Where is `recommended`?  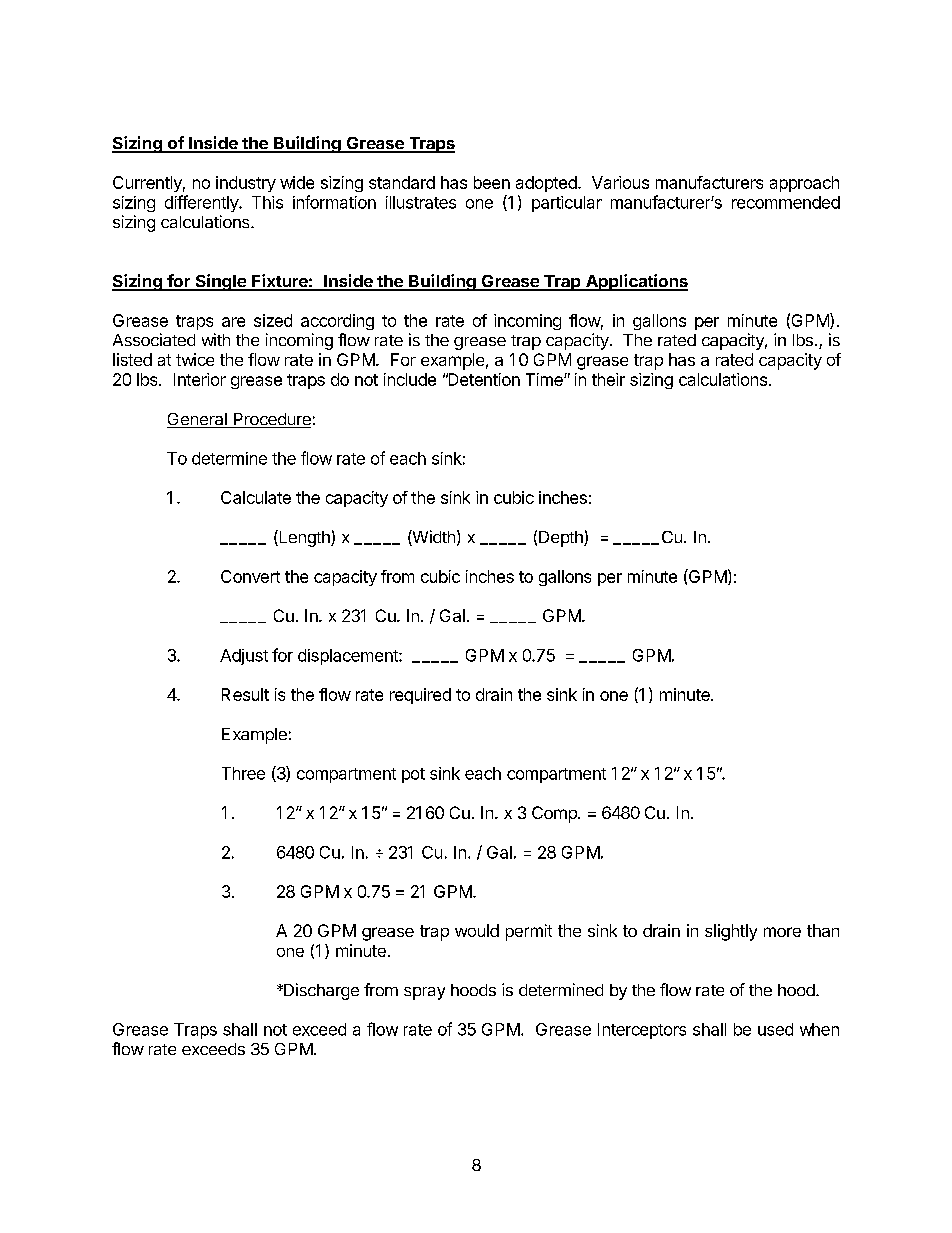
recommended is located at coordinates (786, 202).
